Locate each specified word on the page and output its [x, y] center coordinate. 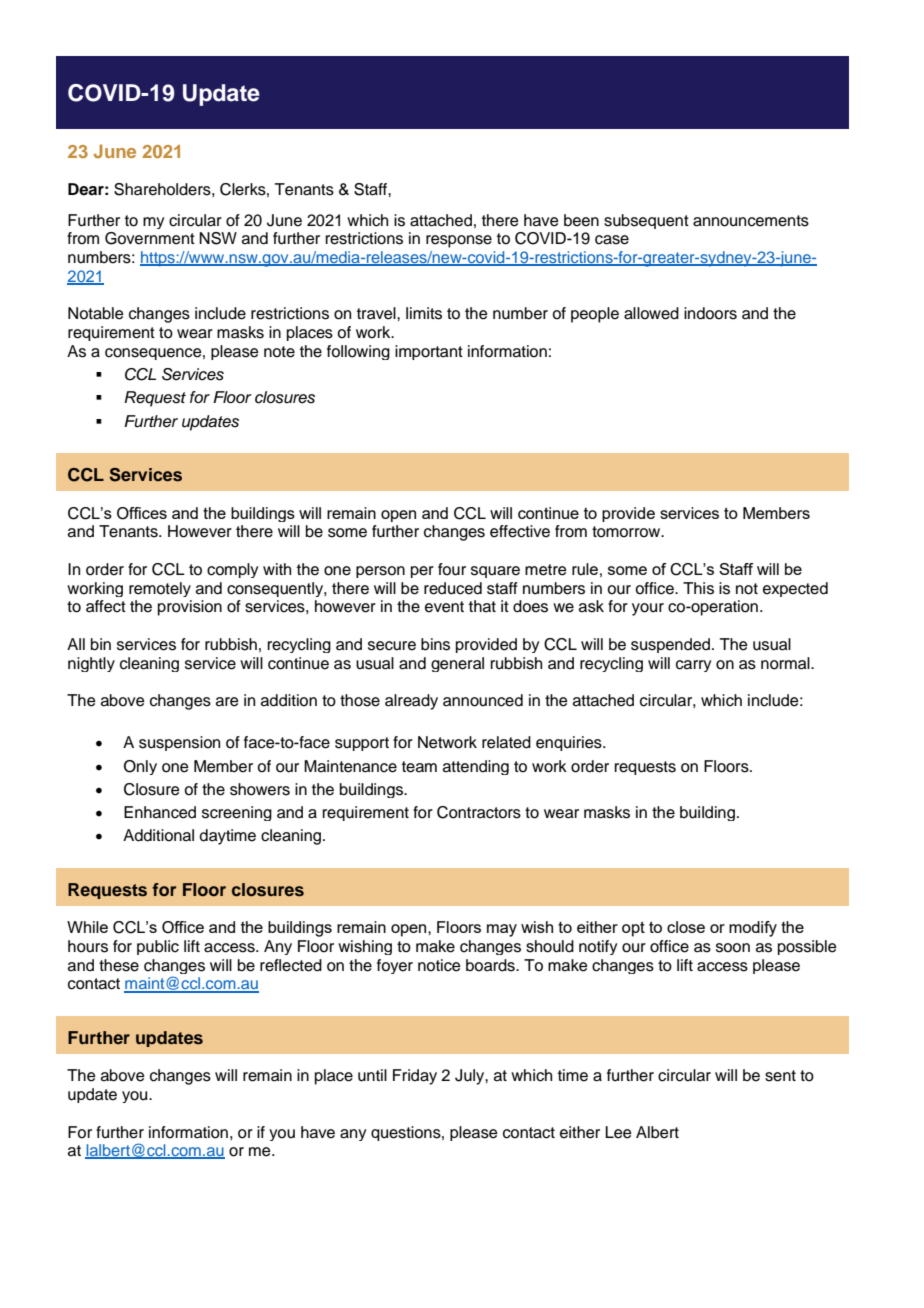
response [459, 241]
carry [693, 666]
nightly [91, 664]
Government [150, 238]
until [372, 1075]
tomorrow [627, 532]
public [158, 947]
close [686, 927]
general [457, 664]
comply [232, 570]
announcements [751, 221]
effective [520, 531]
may [502, 930]
